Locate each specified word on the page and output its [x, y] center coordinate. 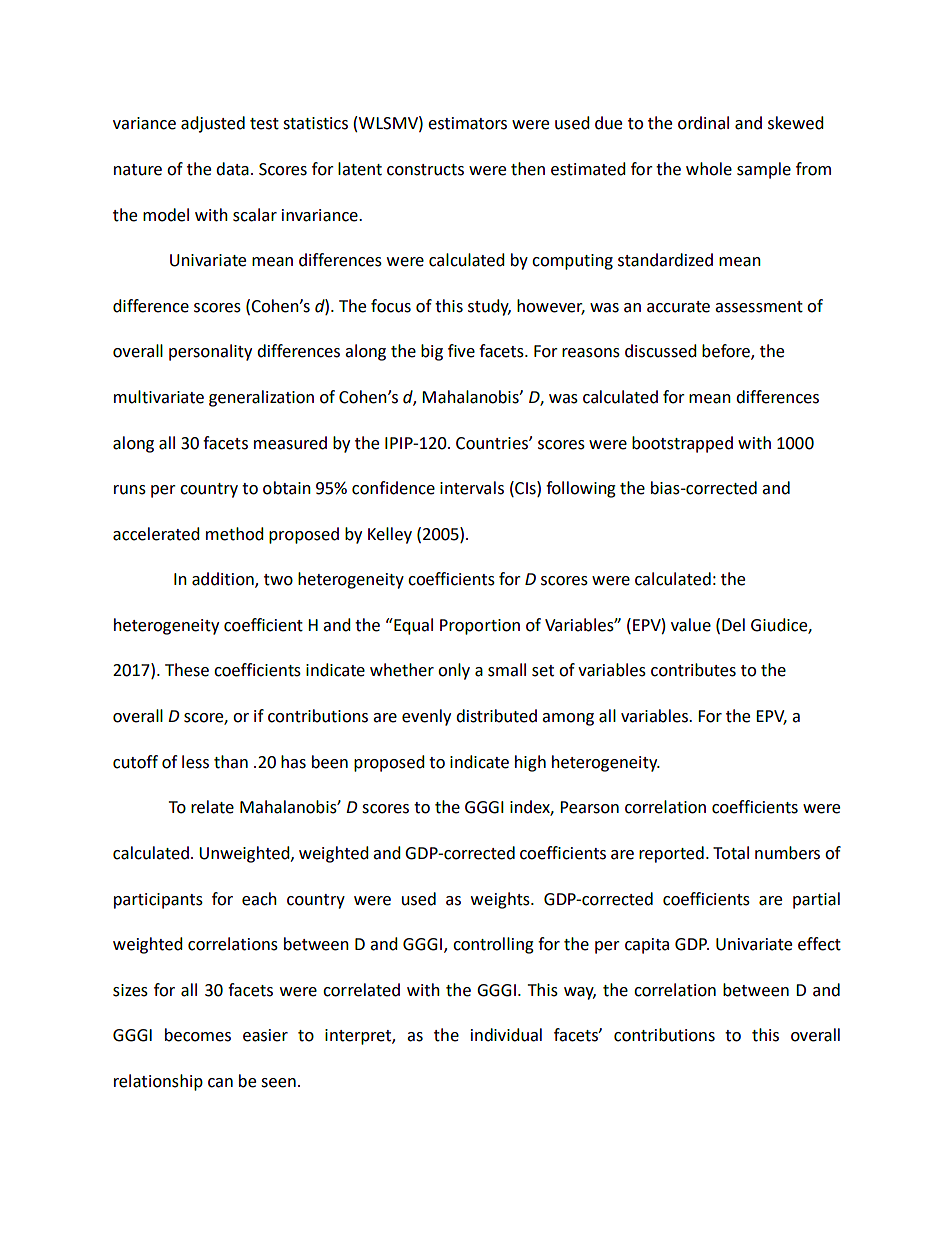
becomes [198, 1035]
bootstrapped [682, 444]
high [530, 763]
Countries [493, 443]
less [195, 762]
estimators [467, 123]
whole [709, 169]
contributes [693, 670]
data [232, 169]
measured [290, 443]
